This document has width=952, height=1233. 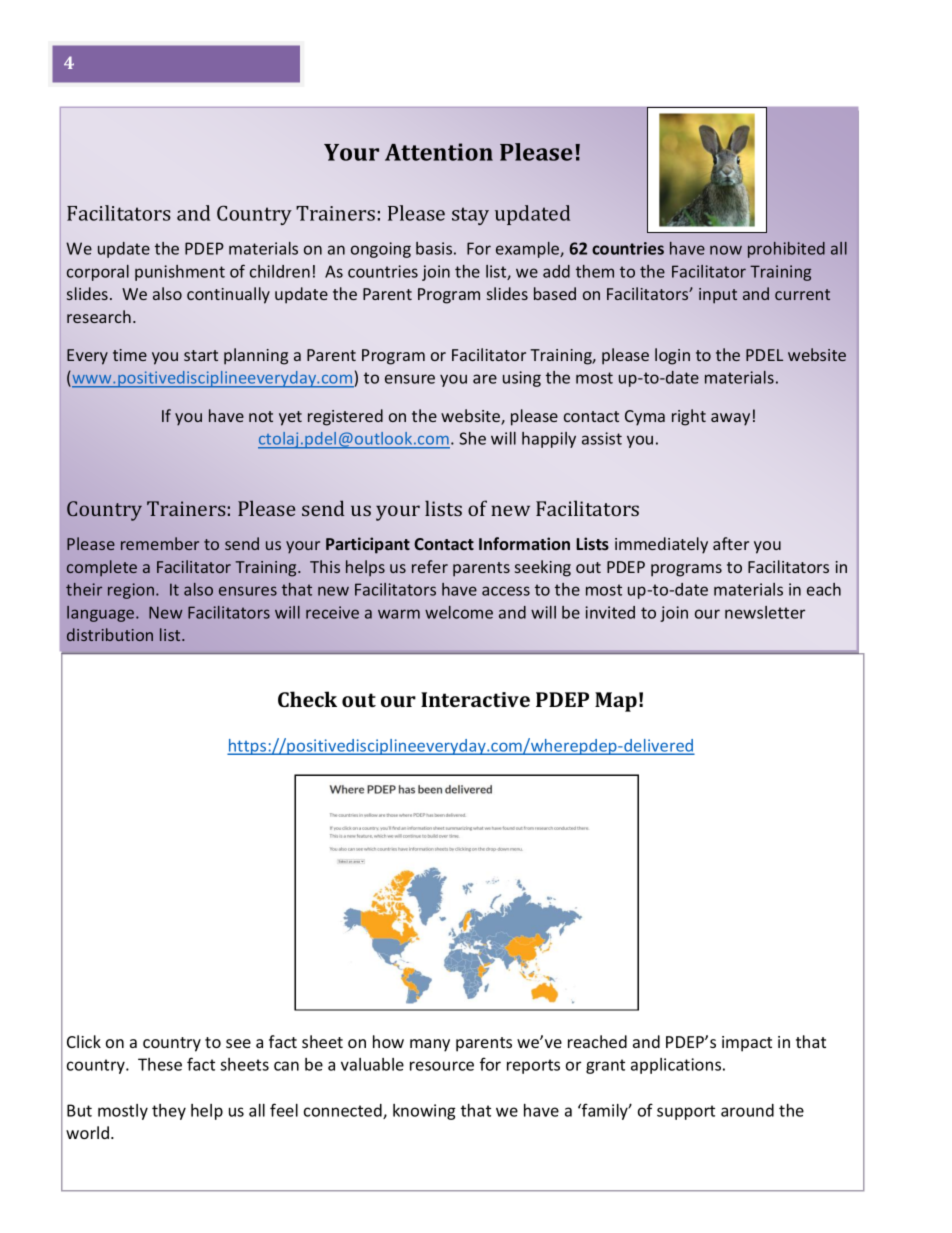 I want to click on Map, so click(x=616, y=702).
